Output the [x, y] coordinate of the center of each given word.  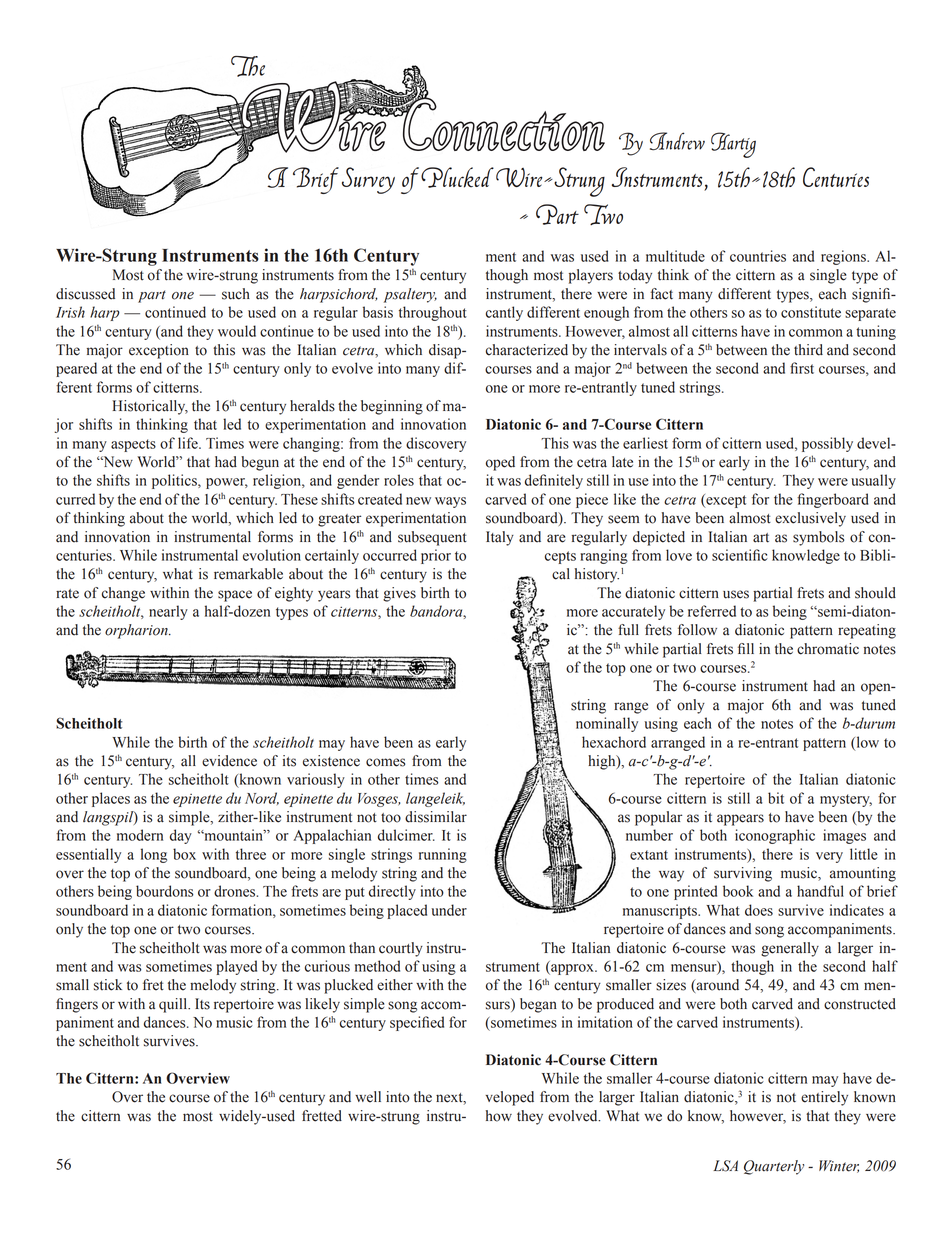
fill [746, 648]
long [154, 855]
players [591, 276]
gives [399, 594]
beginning [392, 407]
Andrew [677, 141]
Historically [150, 407]
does [759, 910]
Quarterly [774, 1167]
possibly [827, 444]
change [123, 594]
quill [174, 1005]
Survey [368, 180]
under [449, 910]
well [368, 1097]
